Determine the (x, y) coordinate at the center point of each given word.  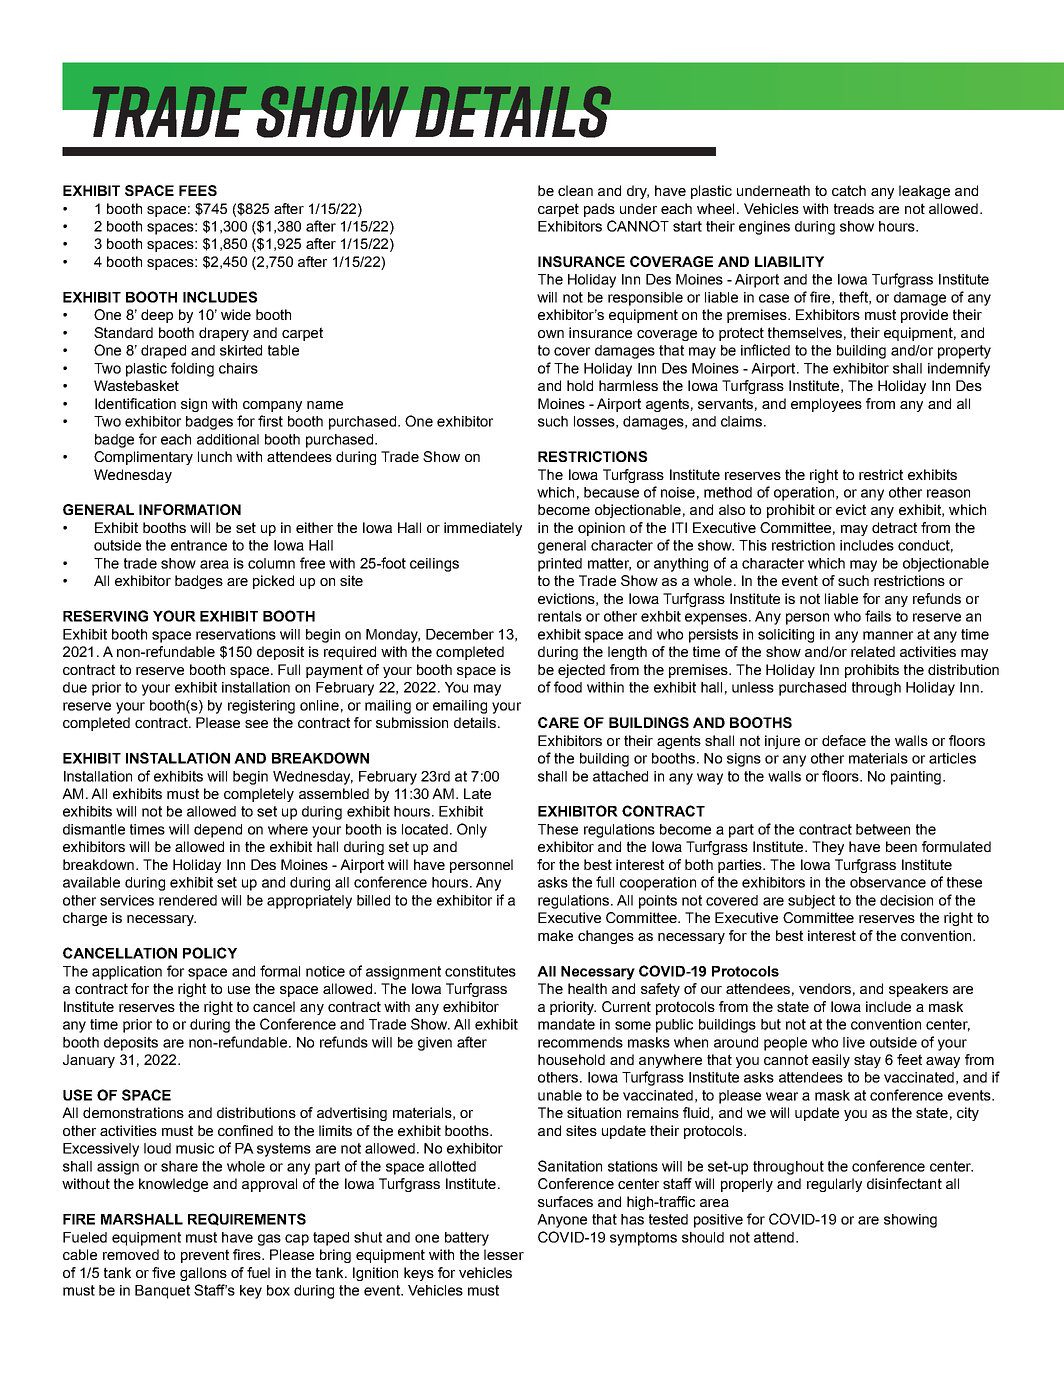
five (163, 1272)
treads (854, 208)
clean (575, 190)
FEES (198, 190)
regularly (834, 1185)
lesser (504, 1254)
